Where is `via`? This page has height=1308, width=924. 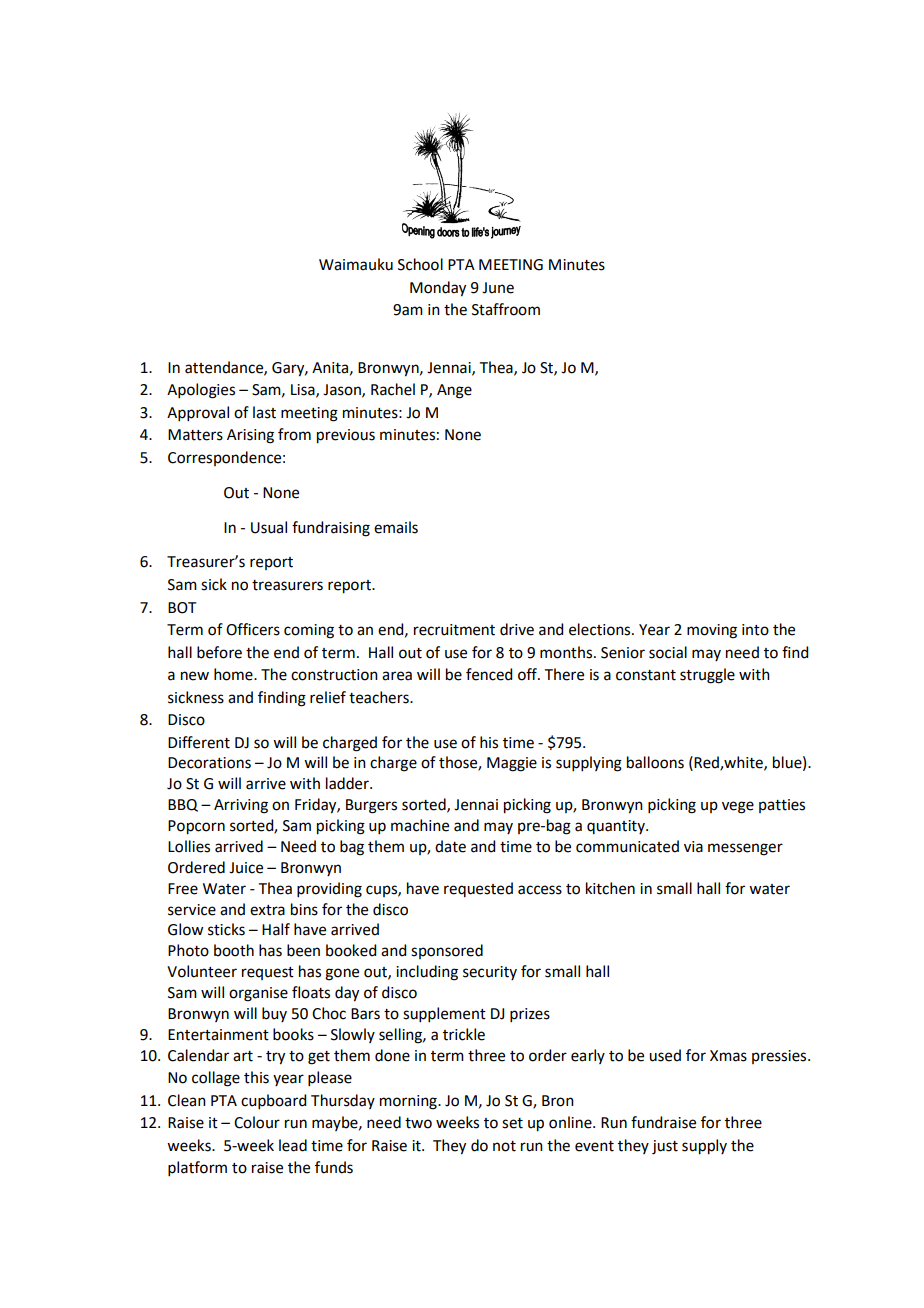
via is located at coordinates (693, 847).
